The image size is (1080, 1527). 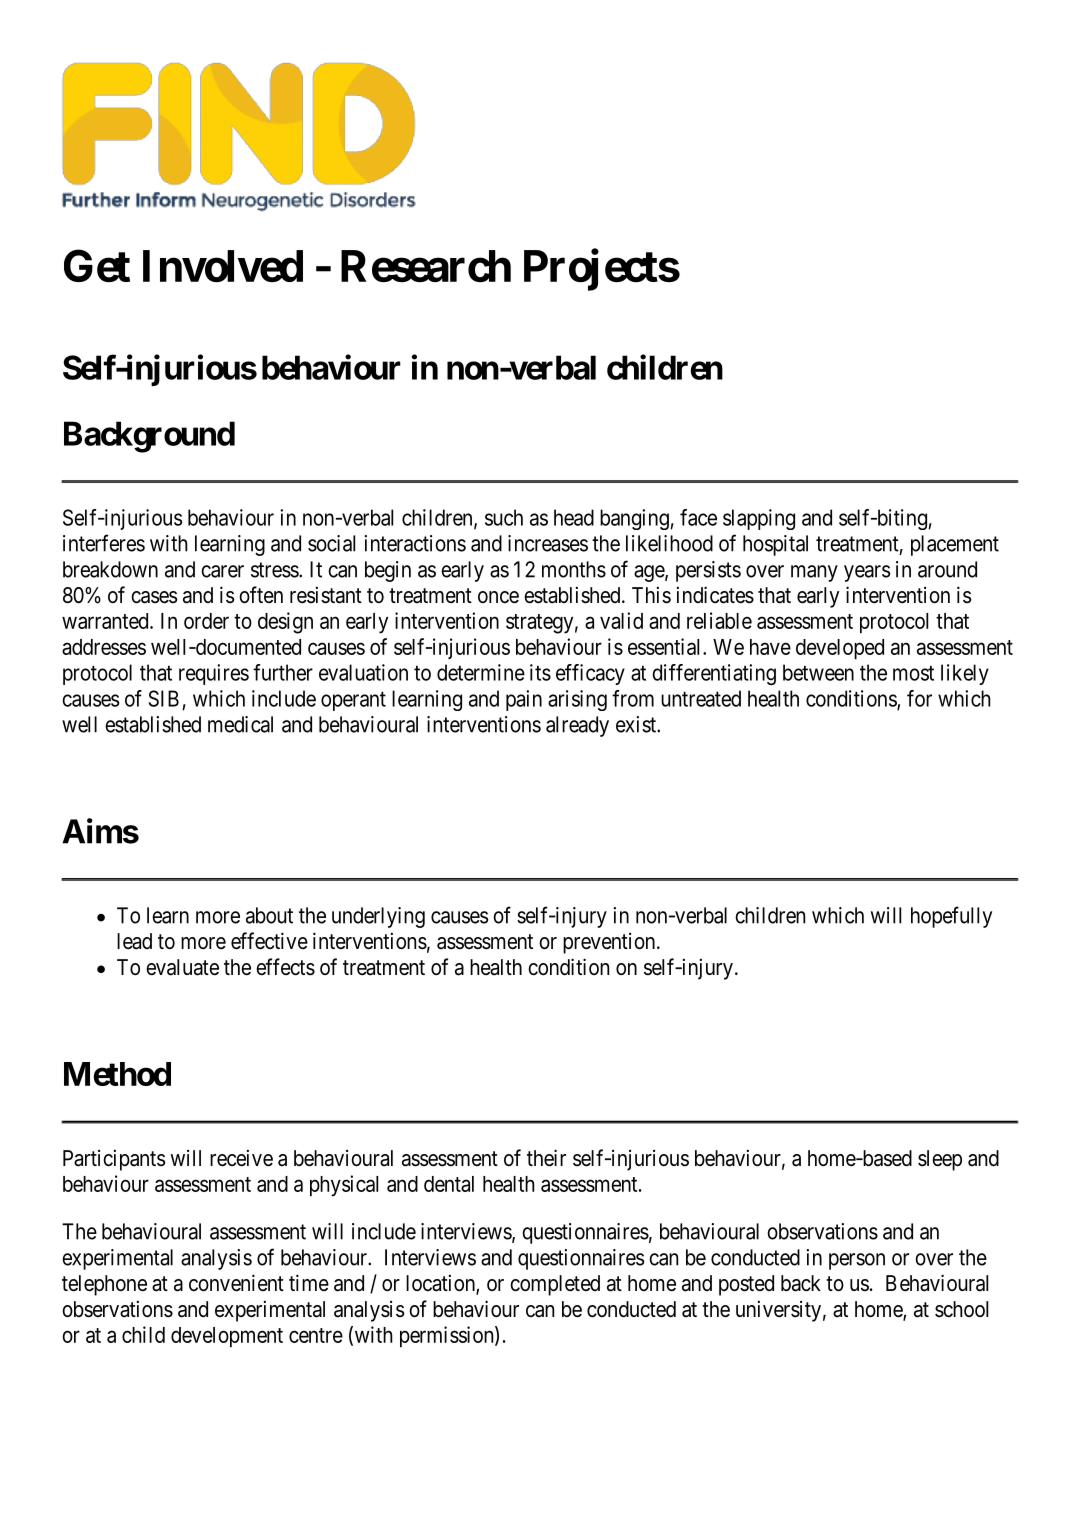 I want to click on person, so click(x=857, y=1261).
